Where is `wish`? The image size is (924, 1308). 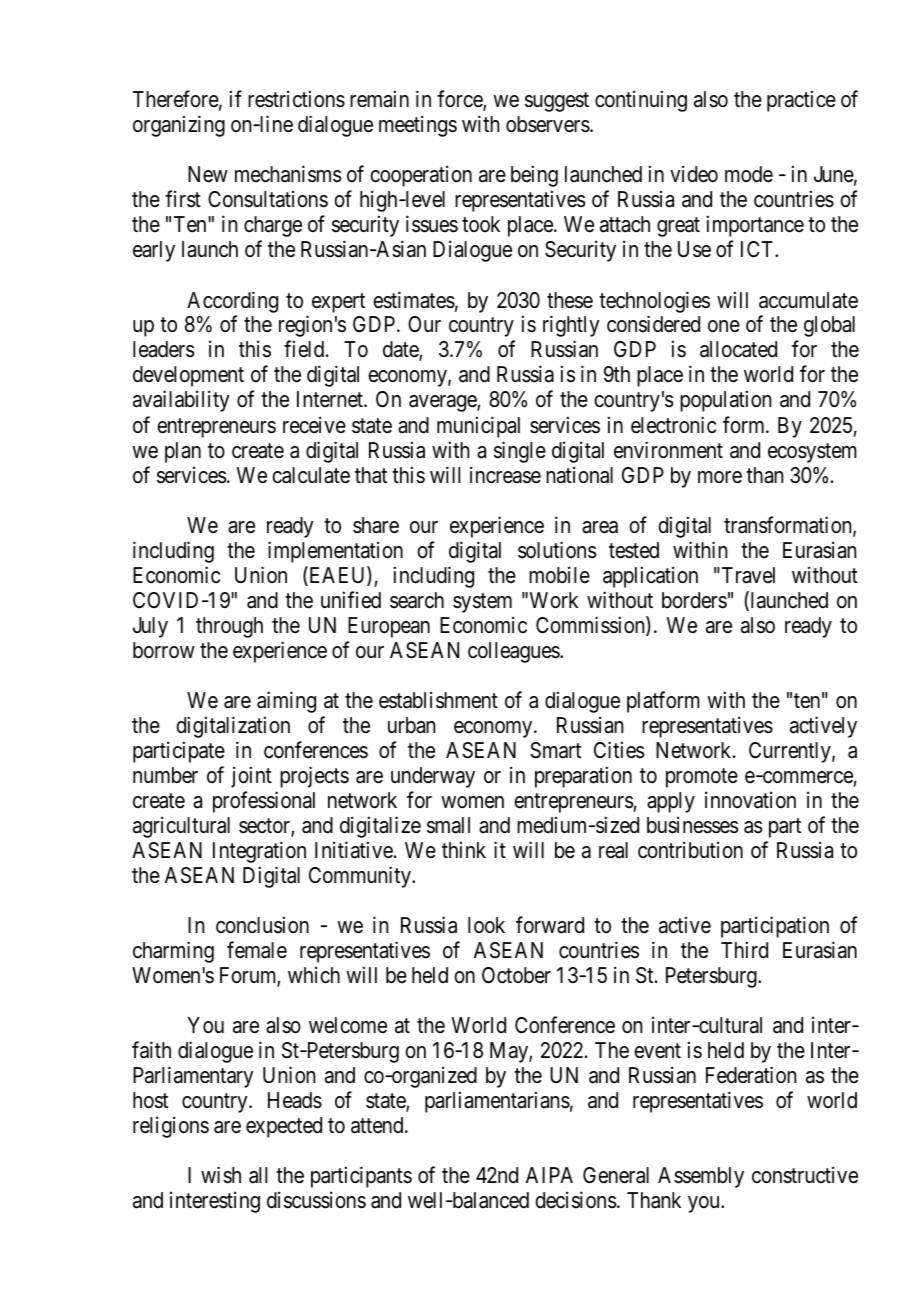 wish is located at coordinates (221, 1175).
